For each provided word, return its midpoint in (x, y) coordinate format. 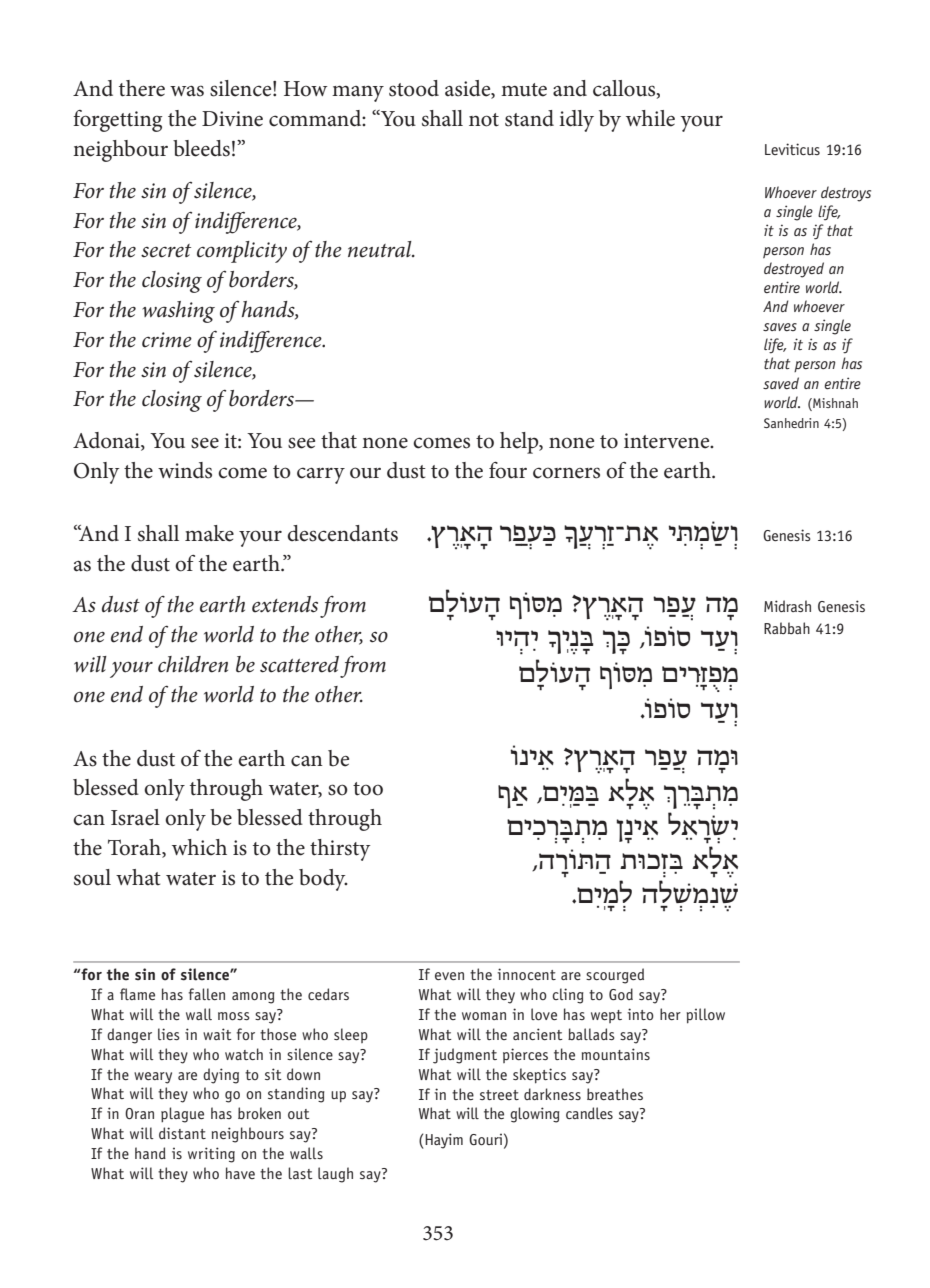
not (484, 120)
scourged (615, 976)
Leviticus (792, 149)
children (193, 664)
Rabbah (787, 628)
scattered (299, 664)
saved (781, 383)
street (499, 1095)
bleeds (201, 148)
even (449, 976)
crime (167, 340)
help (520, 443)
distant (182, 1133)
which (199, 847)
